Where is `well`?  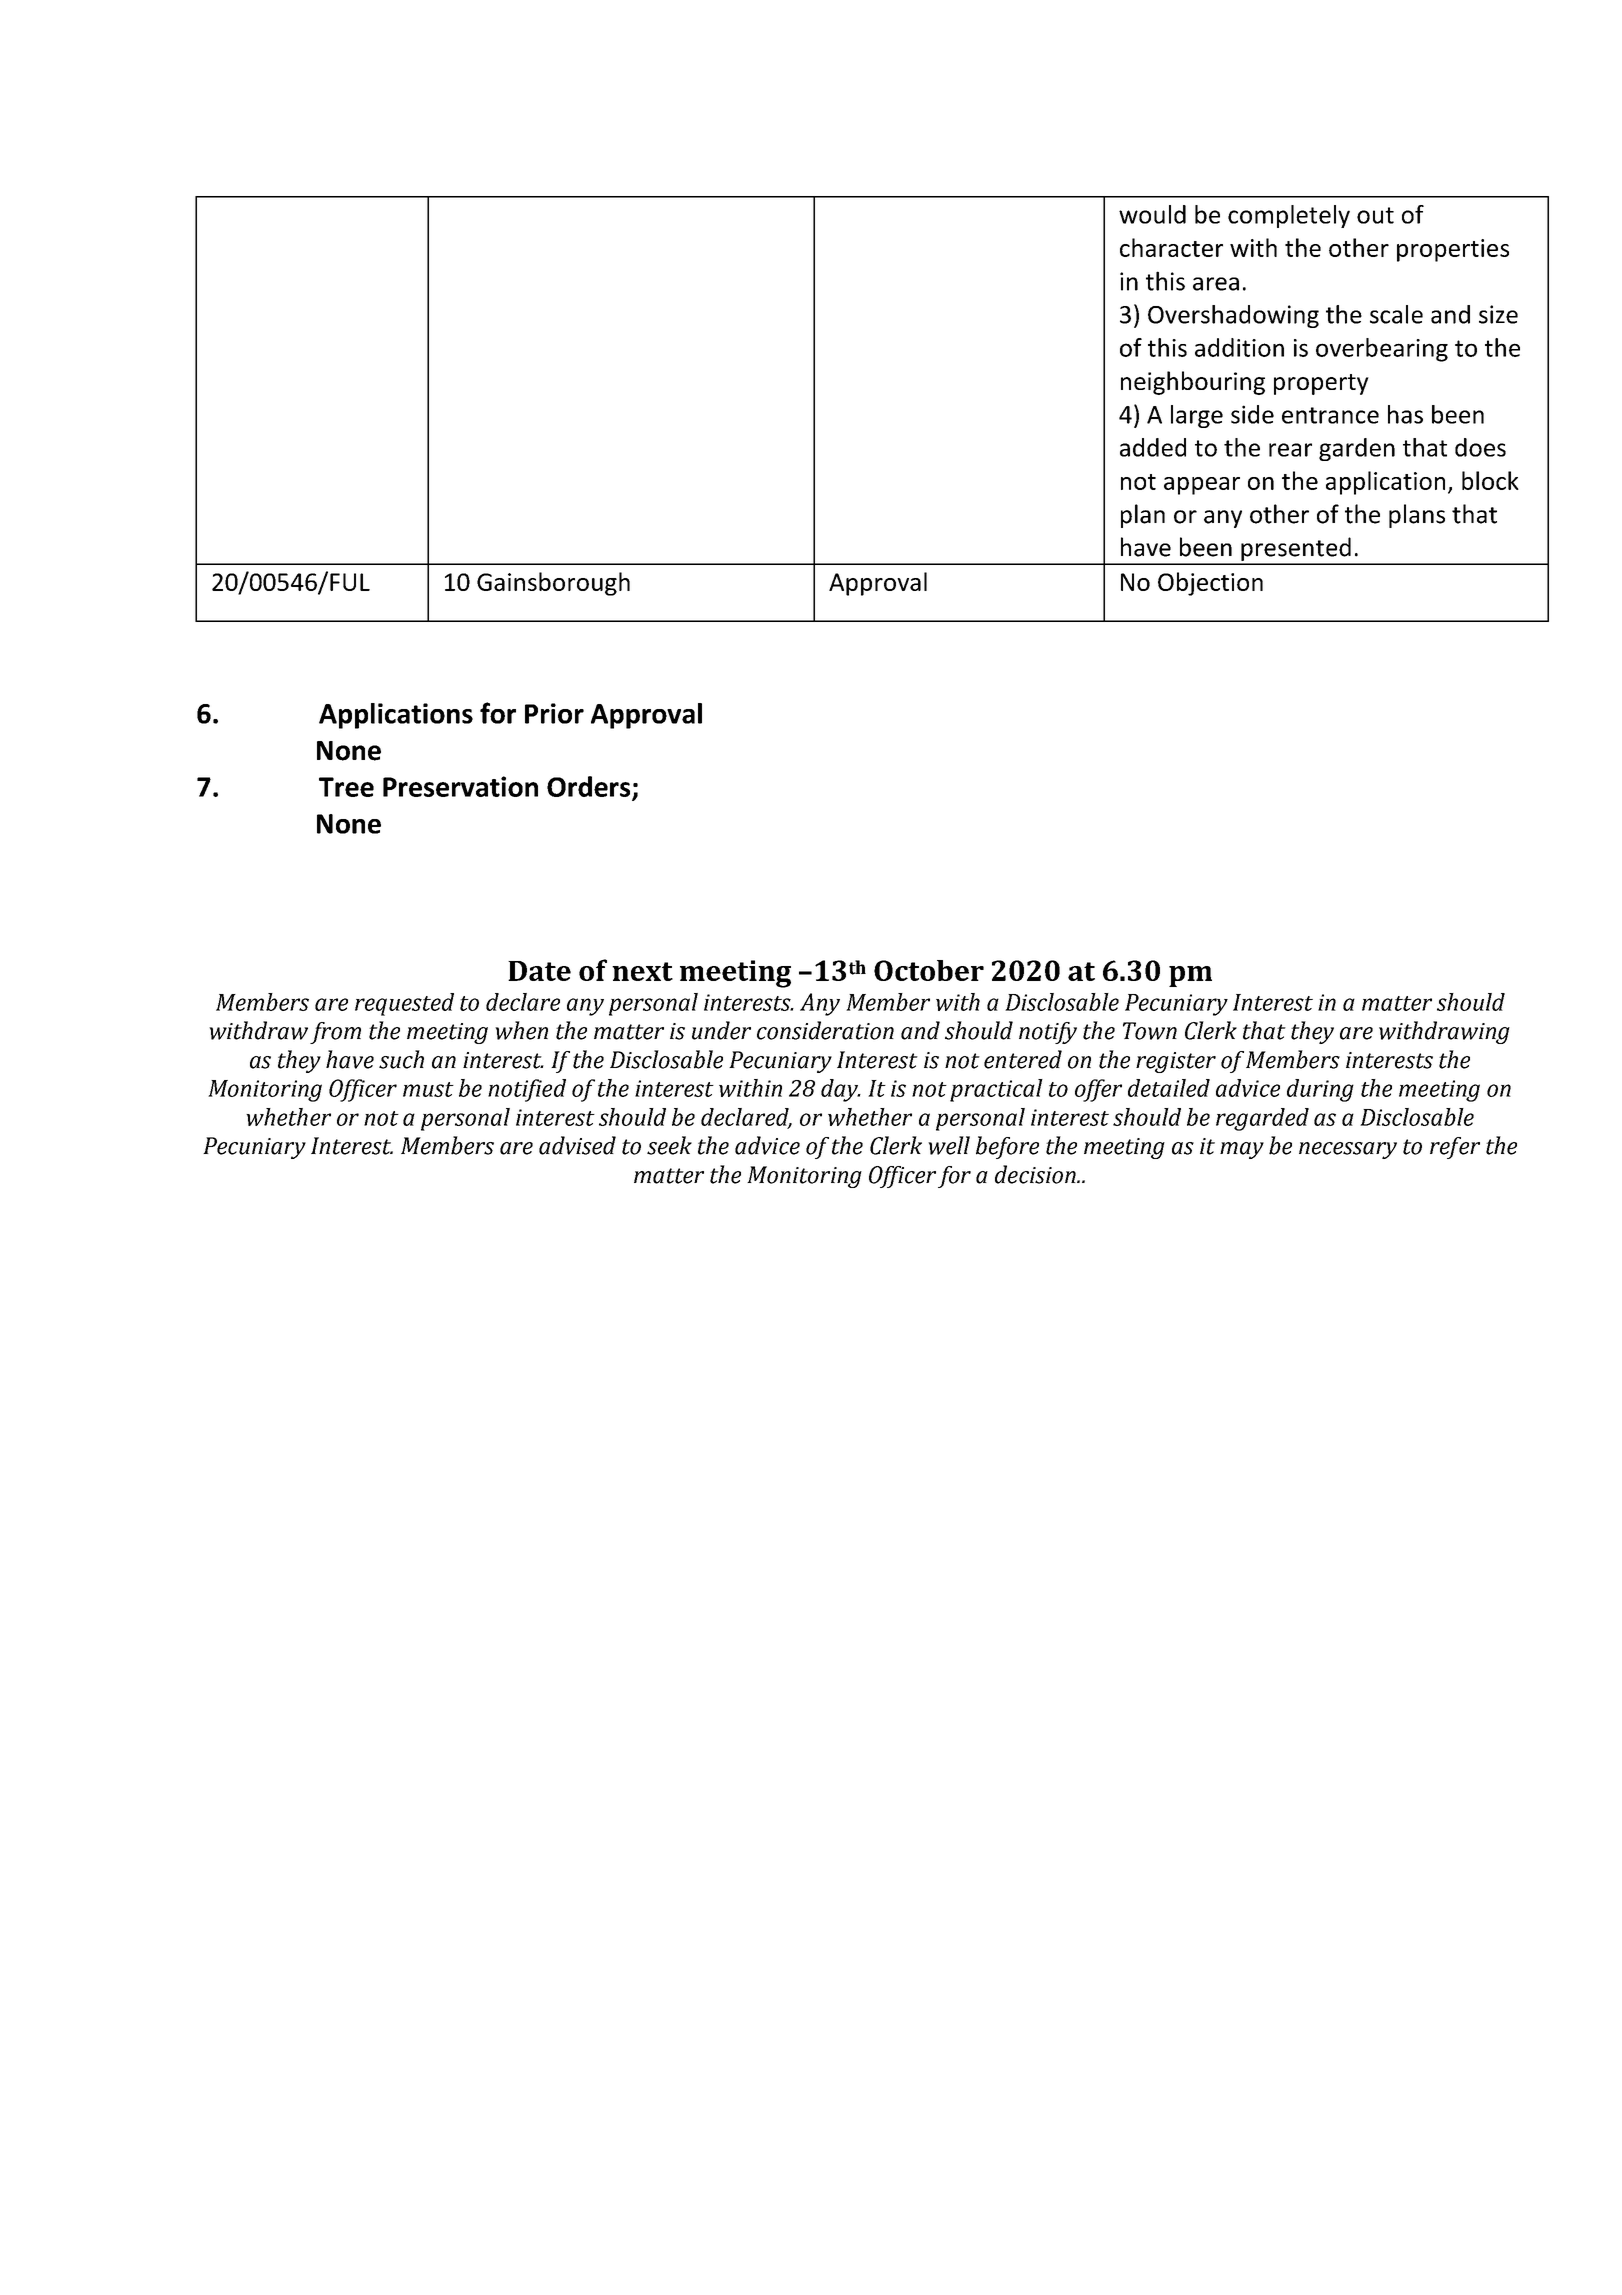
well is located at coordinates (949, 1145).
